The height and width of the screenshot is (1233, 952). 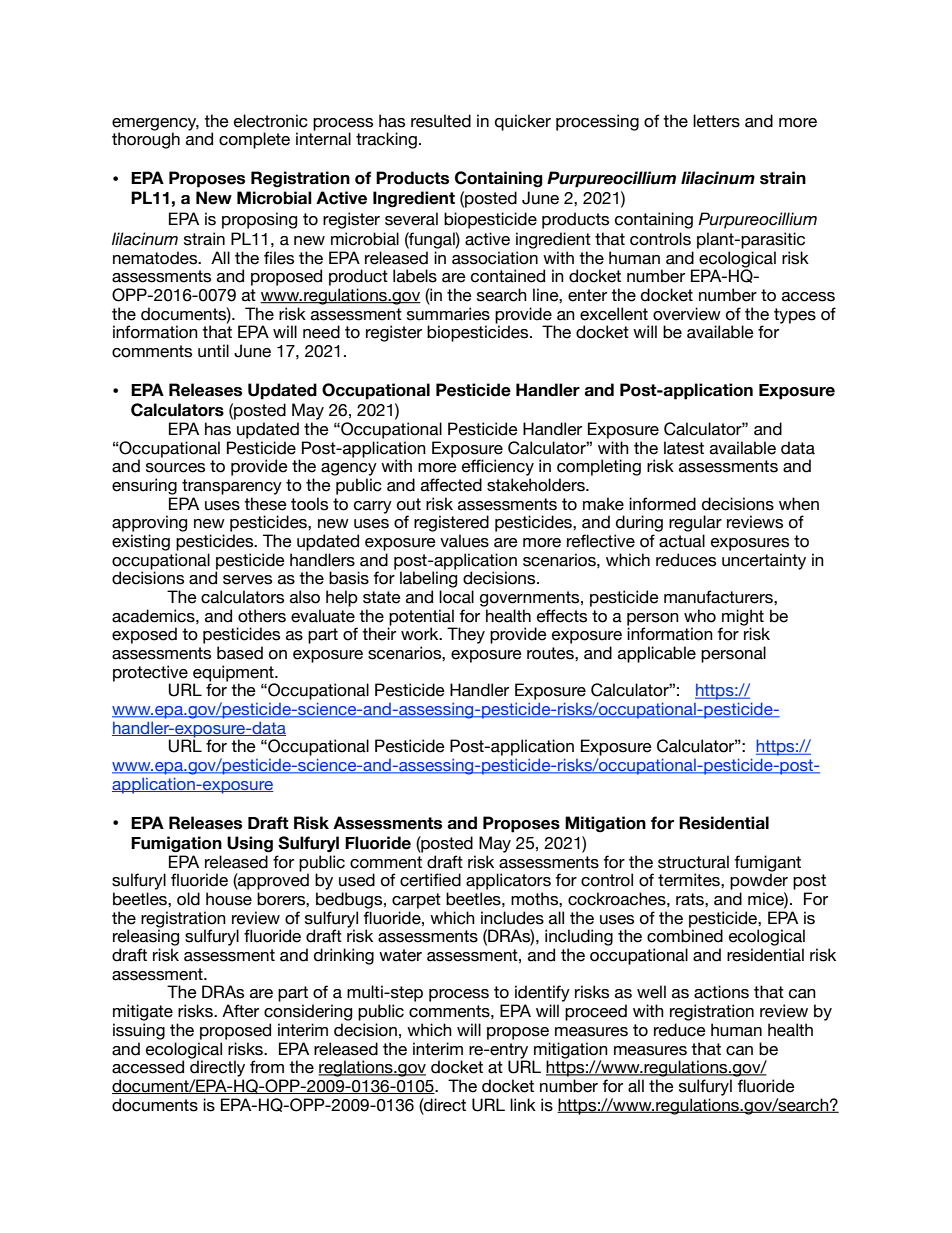 I want to click on from, so click(x=267, y=1067).
